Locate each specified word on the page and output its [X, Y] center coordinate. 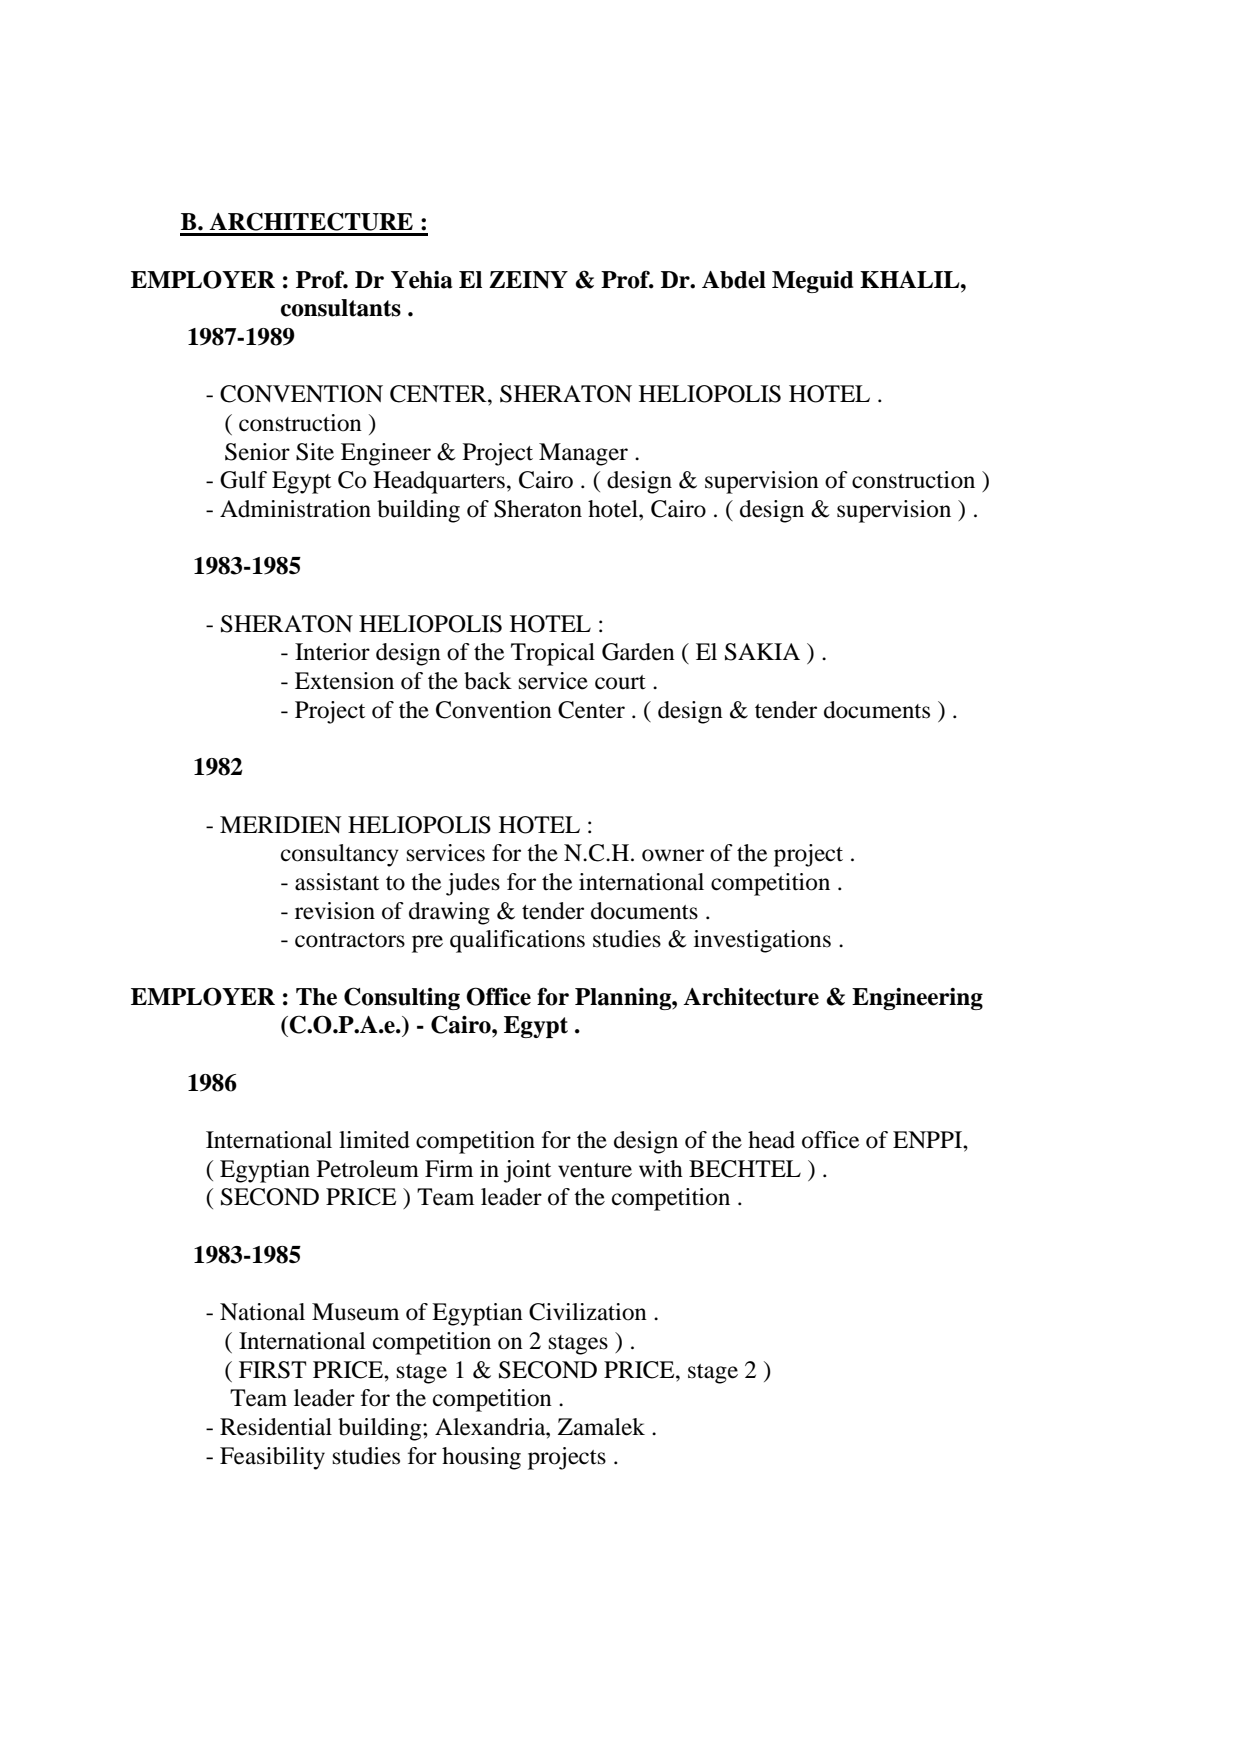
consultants [341, 308]
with [661, 1169]
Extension [344, 681]
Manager [583, 454]
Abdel [734, 280]
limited [374, 1140]
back [488, 681]
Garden [638, 652]
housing [481, 1458]
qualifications [517, 941]
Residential [276, 1427]
